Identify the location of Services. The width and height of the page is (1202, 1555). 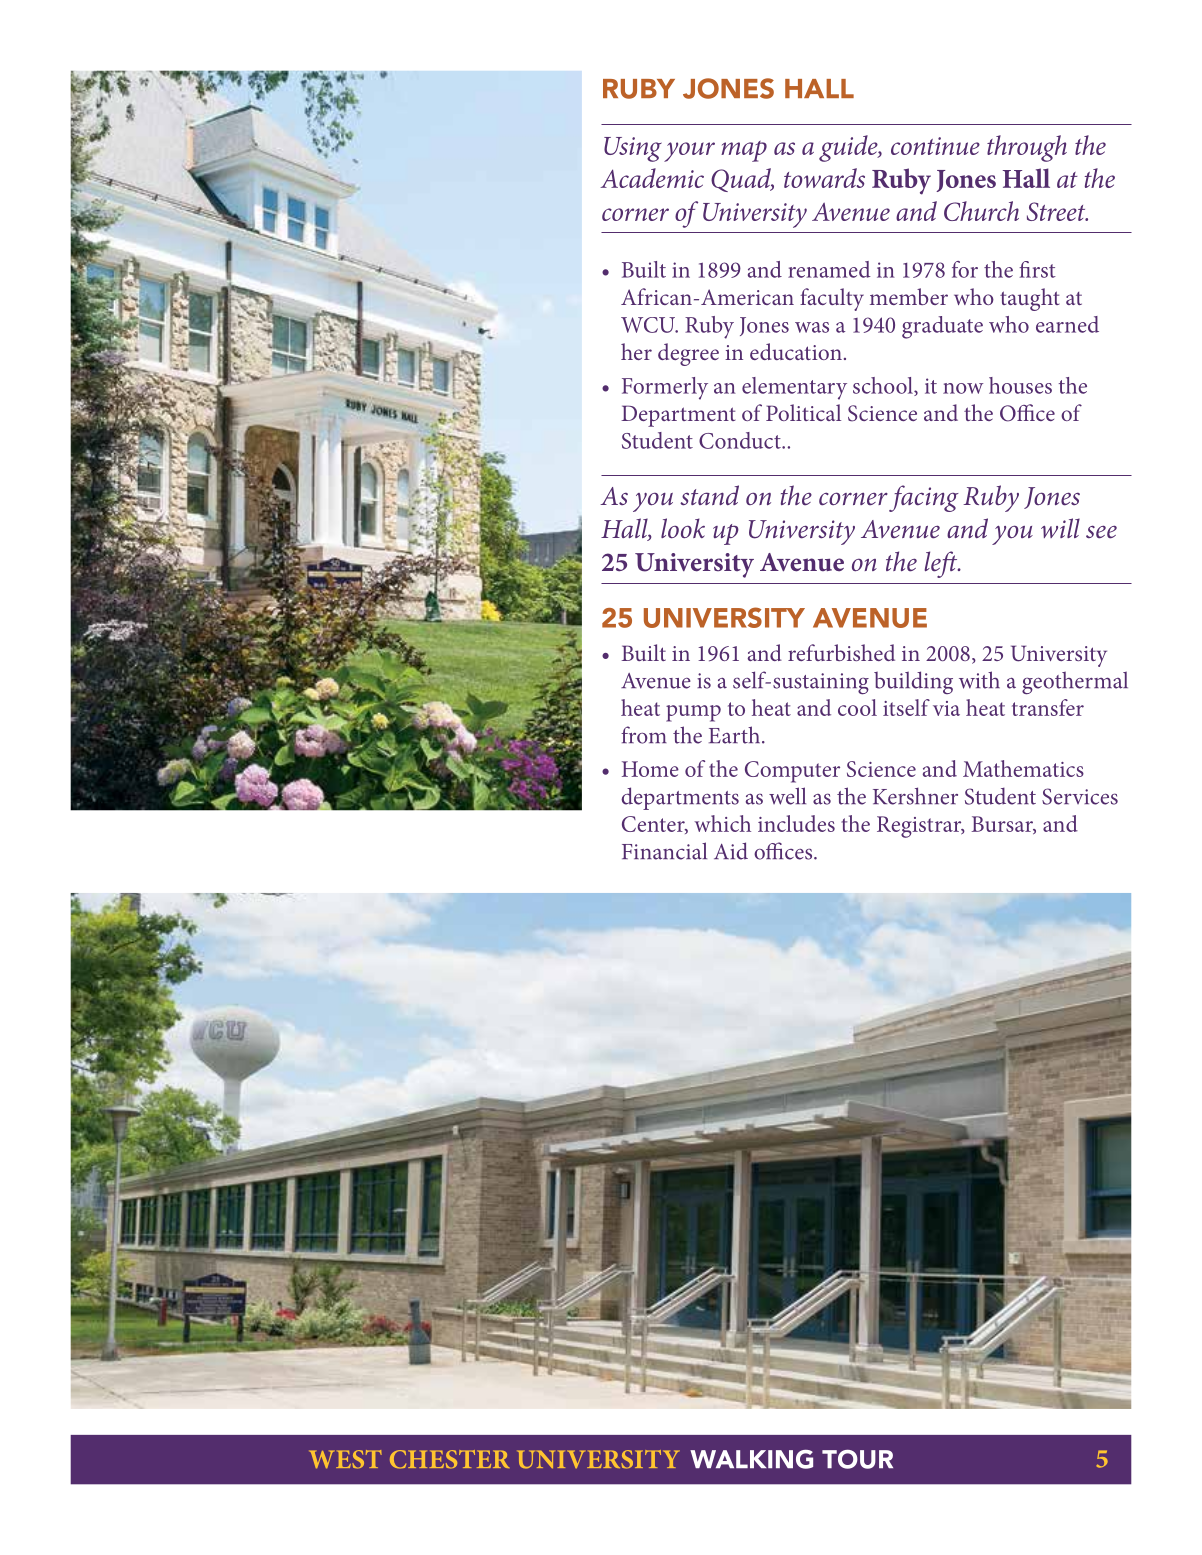
(1080, 796).
